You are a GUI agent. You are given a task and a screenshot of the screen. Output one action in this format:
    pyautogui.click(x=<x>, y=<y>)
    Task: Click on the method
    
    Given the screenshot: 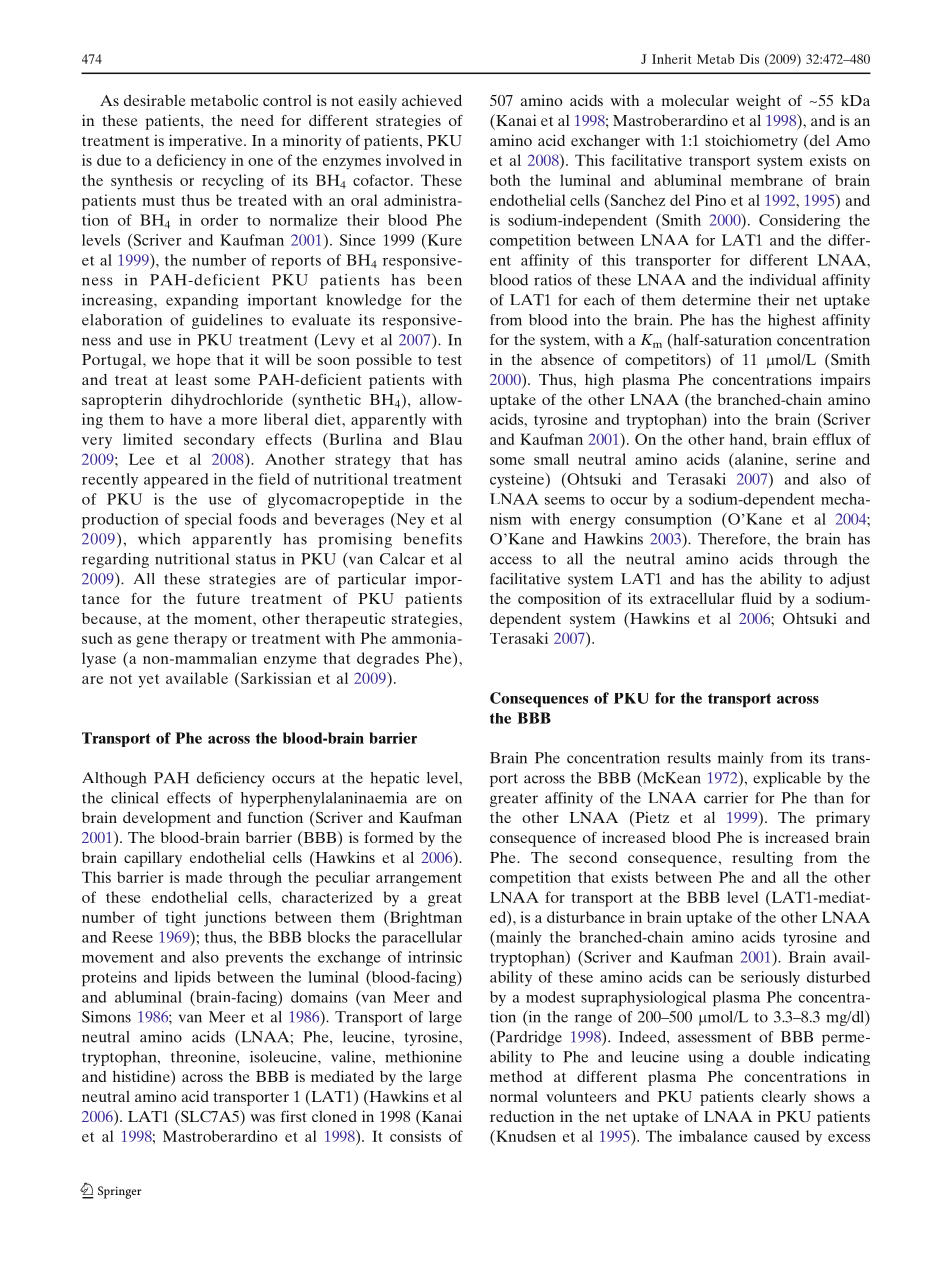 What is the action you would take?
    pyautogui.click(x=516, y=1076)
